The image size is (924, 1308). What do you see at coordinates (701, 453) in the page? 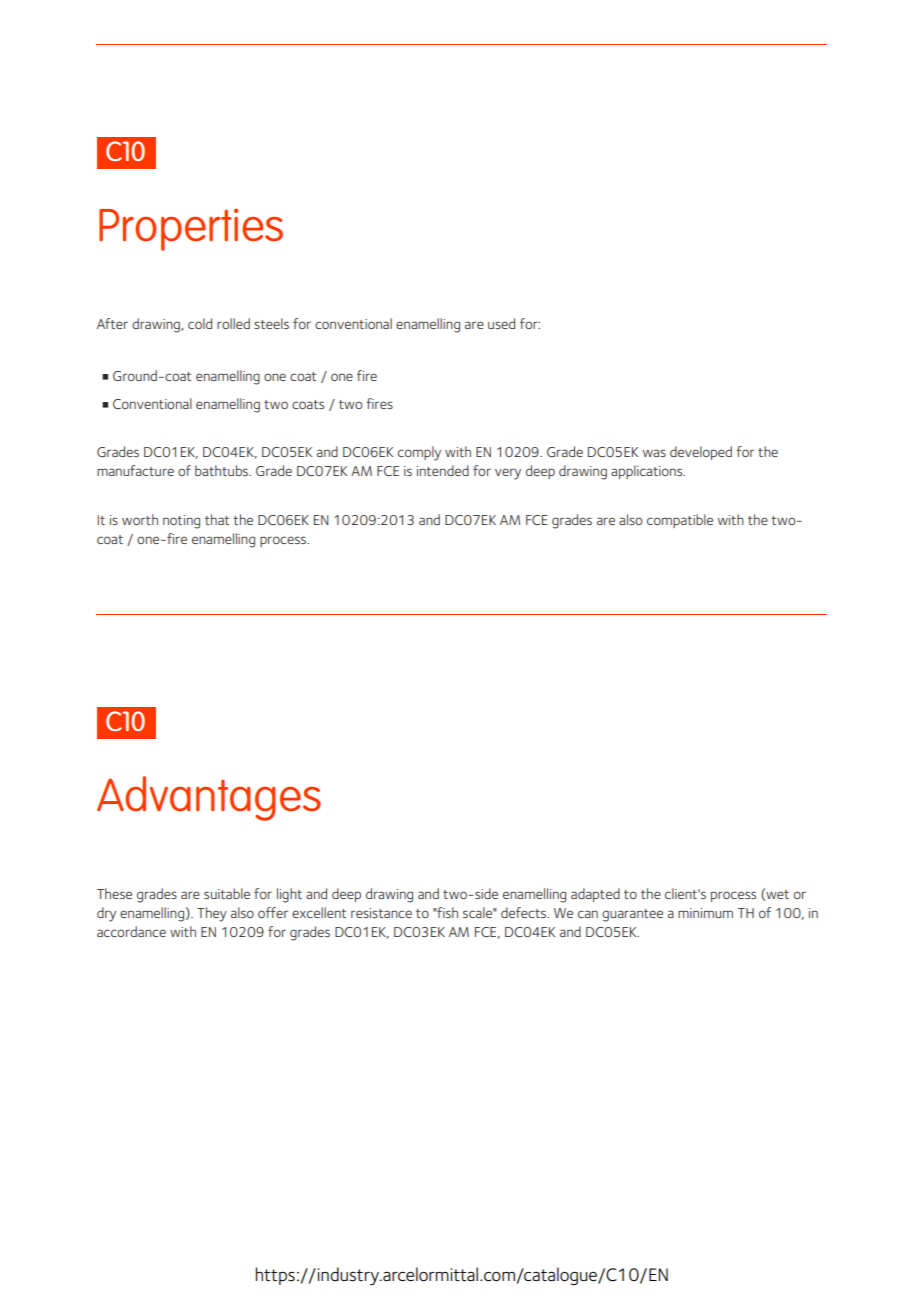
I see `developed` at bounding box center [701, 453].
